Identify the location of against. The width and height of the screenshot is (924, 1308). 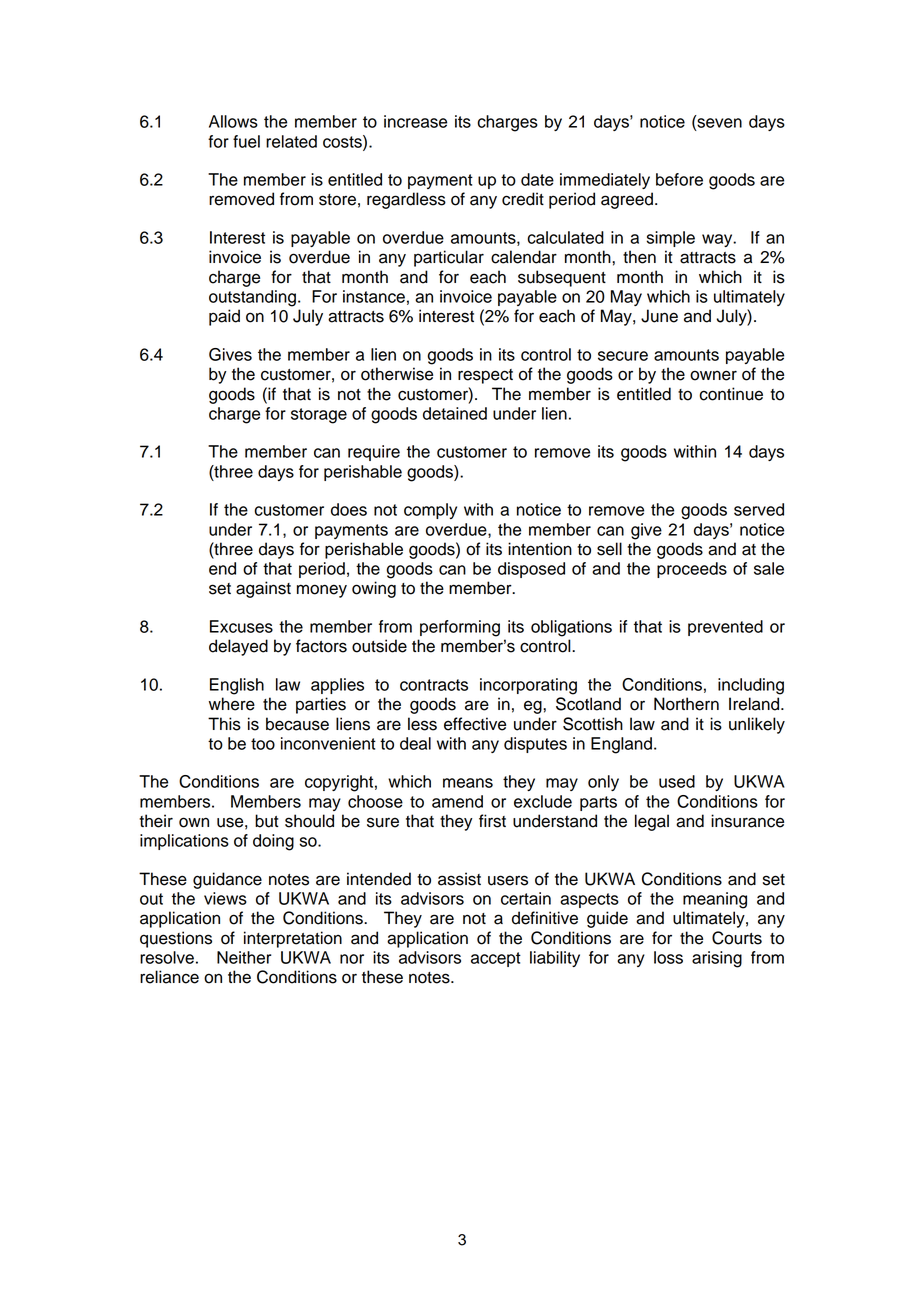
(263, 589).
